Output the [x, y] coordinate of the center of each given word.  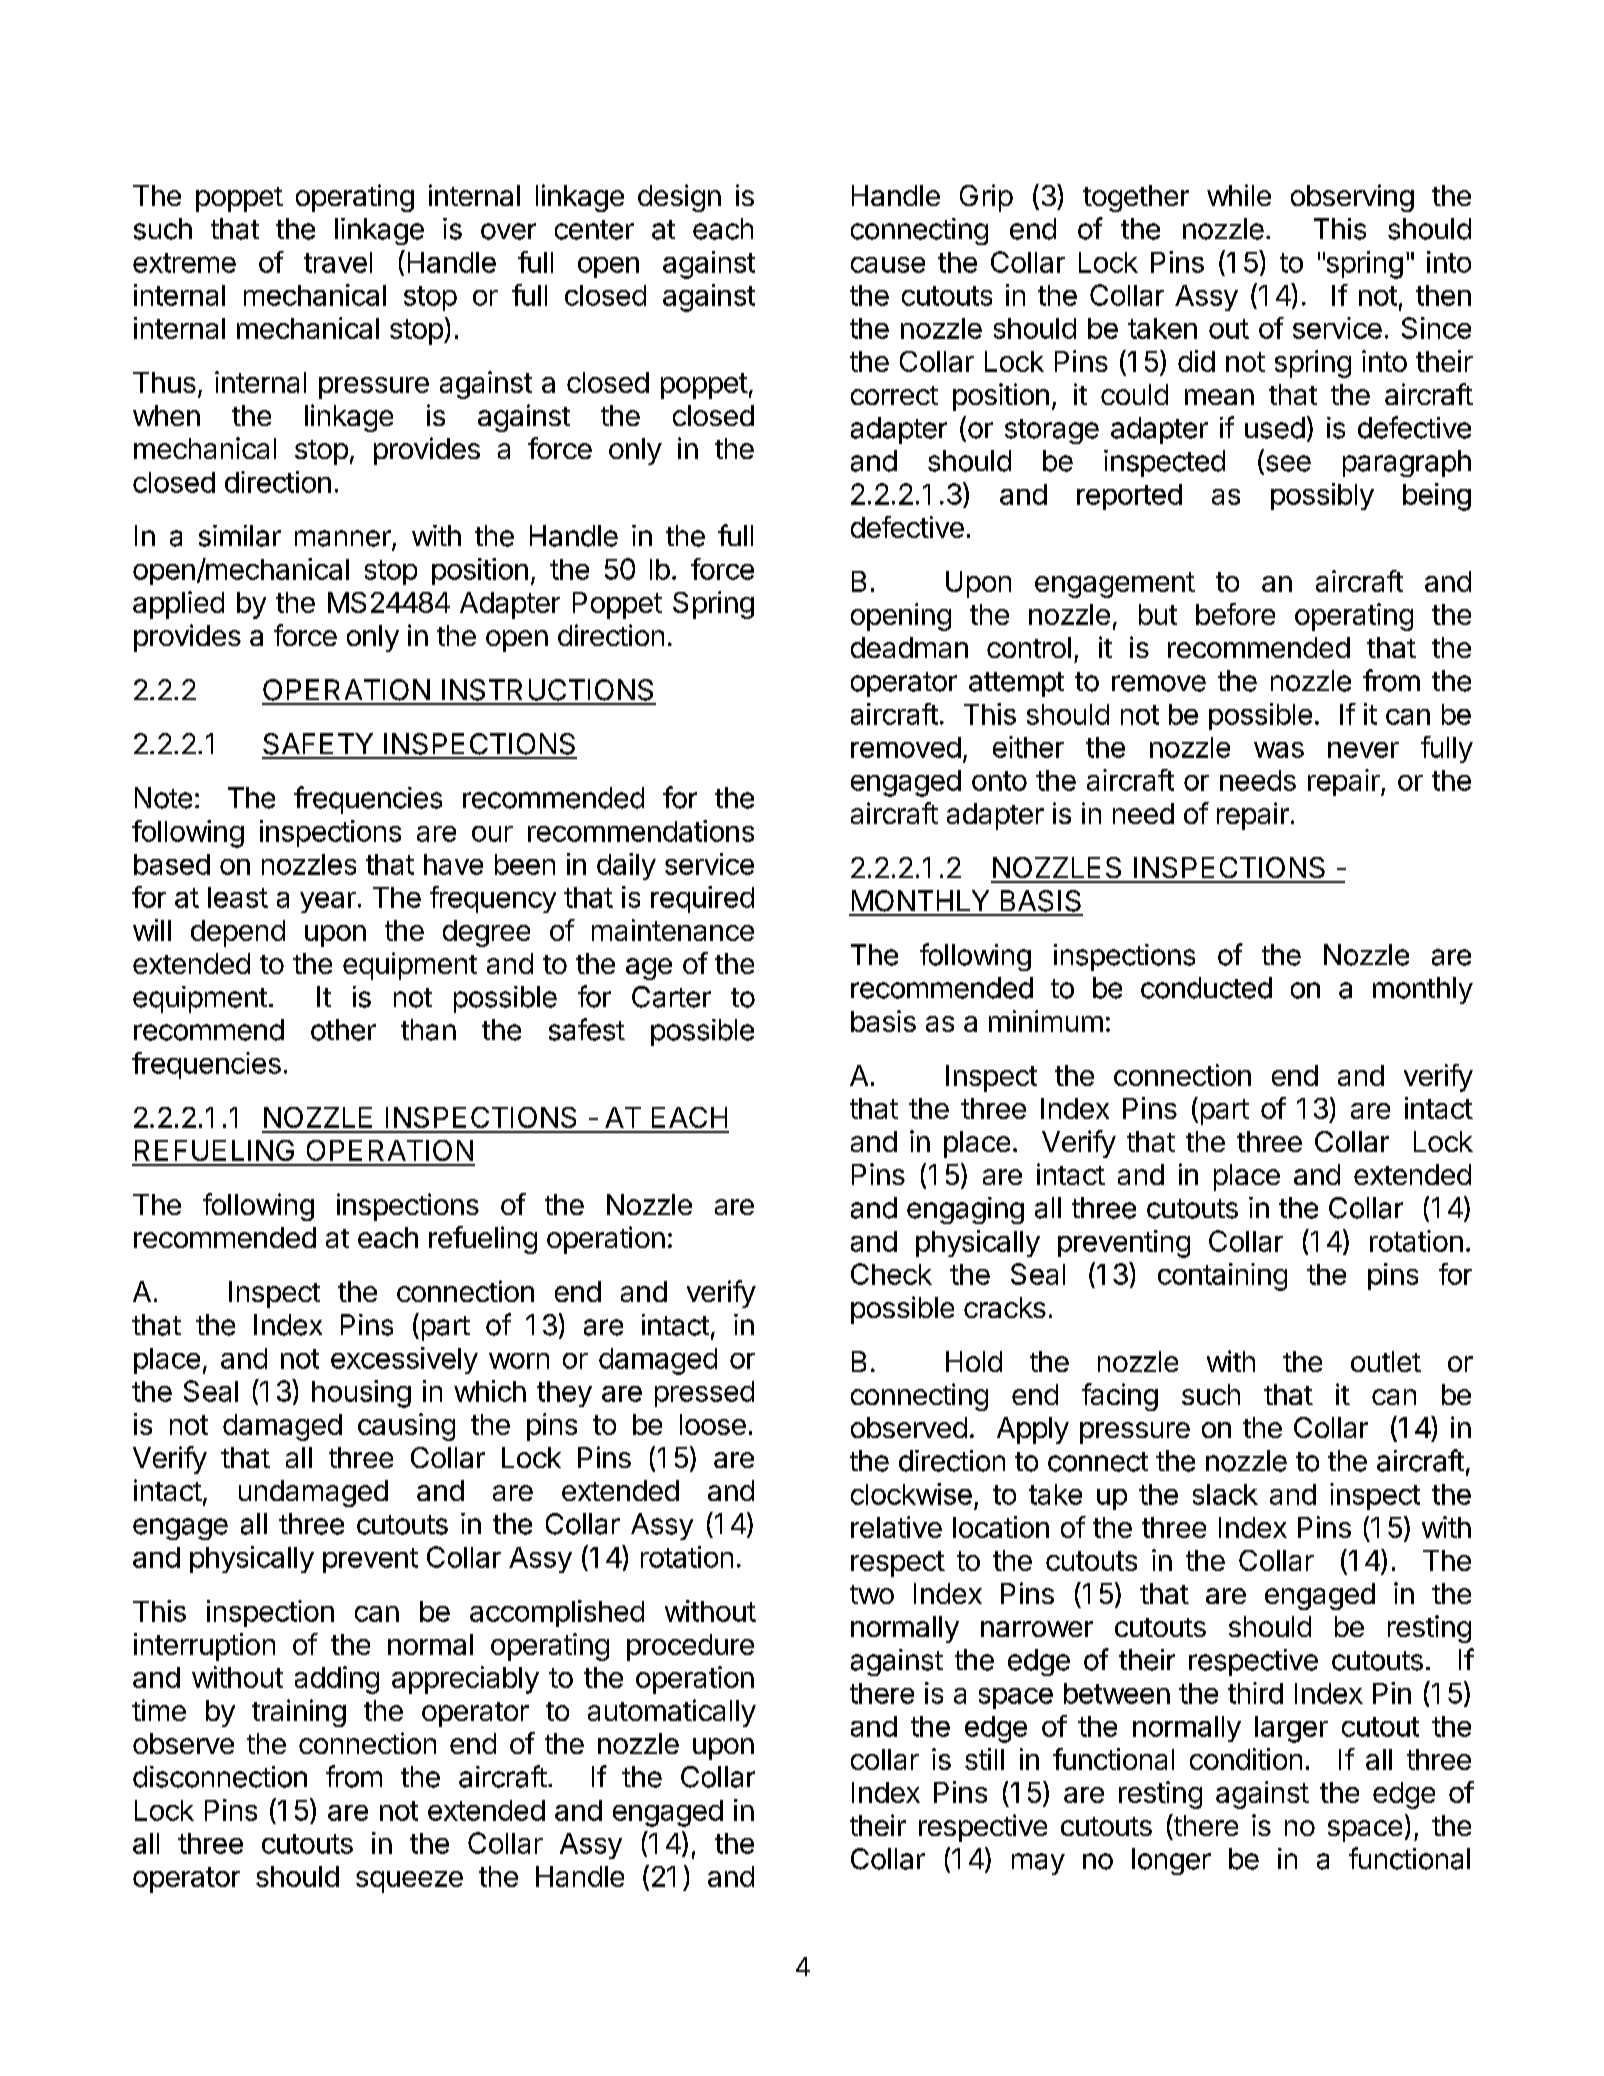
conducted [1206, 988]
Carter [671, 997]
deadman [909, 647]
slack [1225, 1494]
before [1235, 614]
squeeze [409, 1882]
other [343, 1030]
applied [178, 605]
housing [361, 1394]
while [1239, 195]
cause [888, 265]
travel [338, 262]
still [984, 1759]
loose [713, 1424]
